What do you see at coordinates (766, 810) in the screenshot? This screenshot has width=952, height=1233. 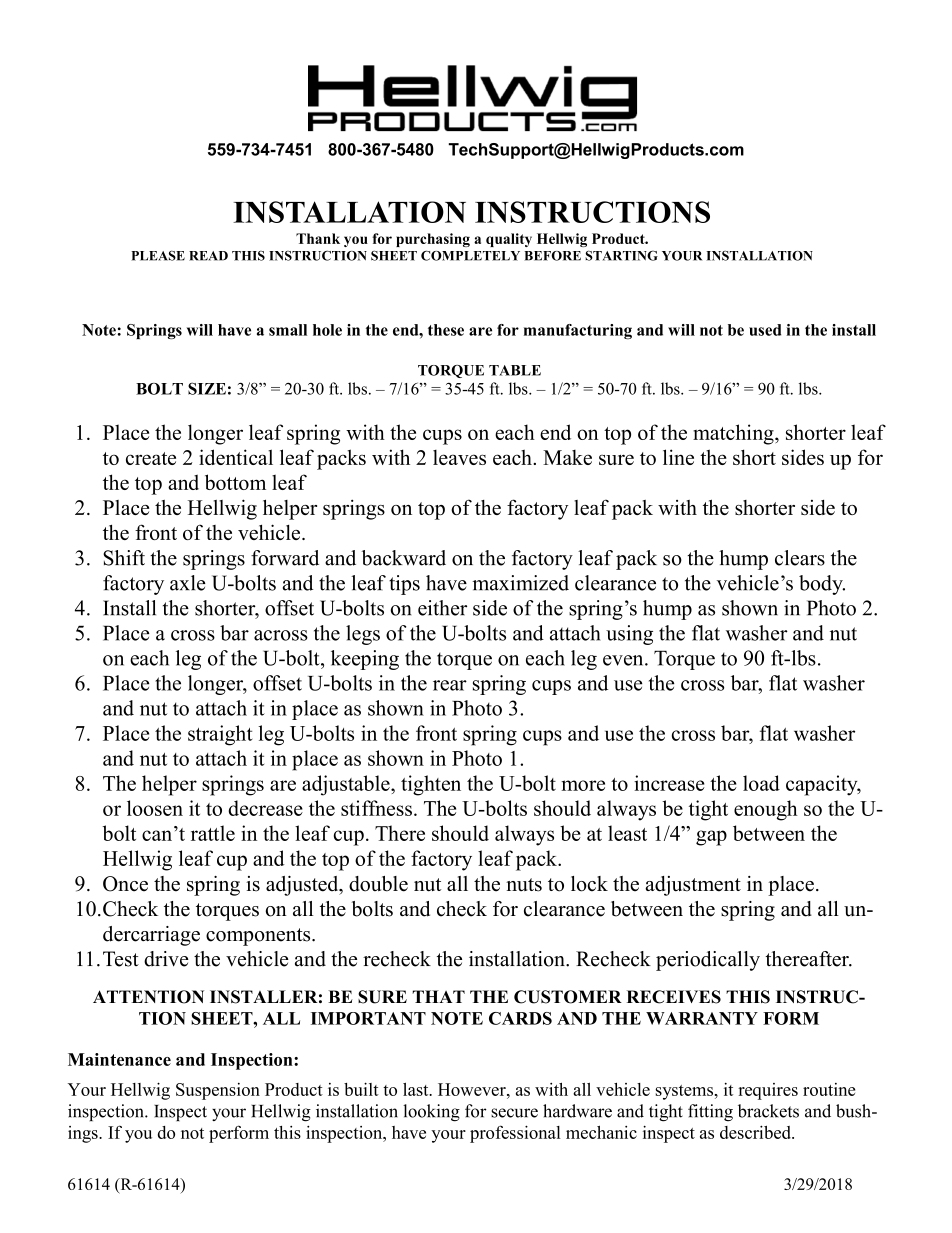 I see `enough` at bounding box center [766, 810].
